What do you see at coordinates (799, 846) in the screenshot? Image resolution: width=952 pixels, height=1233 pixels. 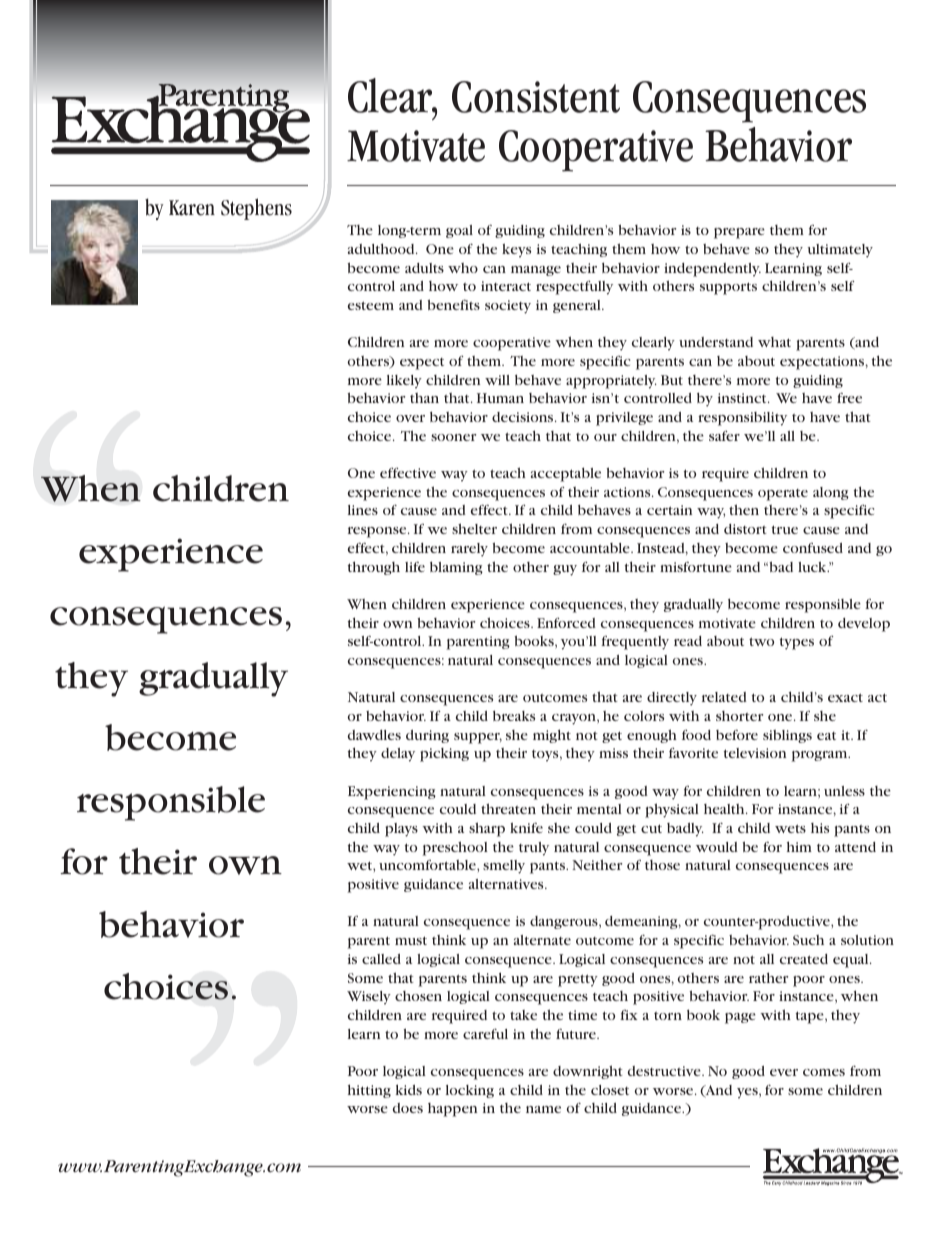 I see `him` at bounding box center [799, 846].
